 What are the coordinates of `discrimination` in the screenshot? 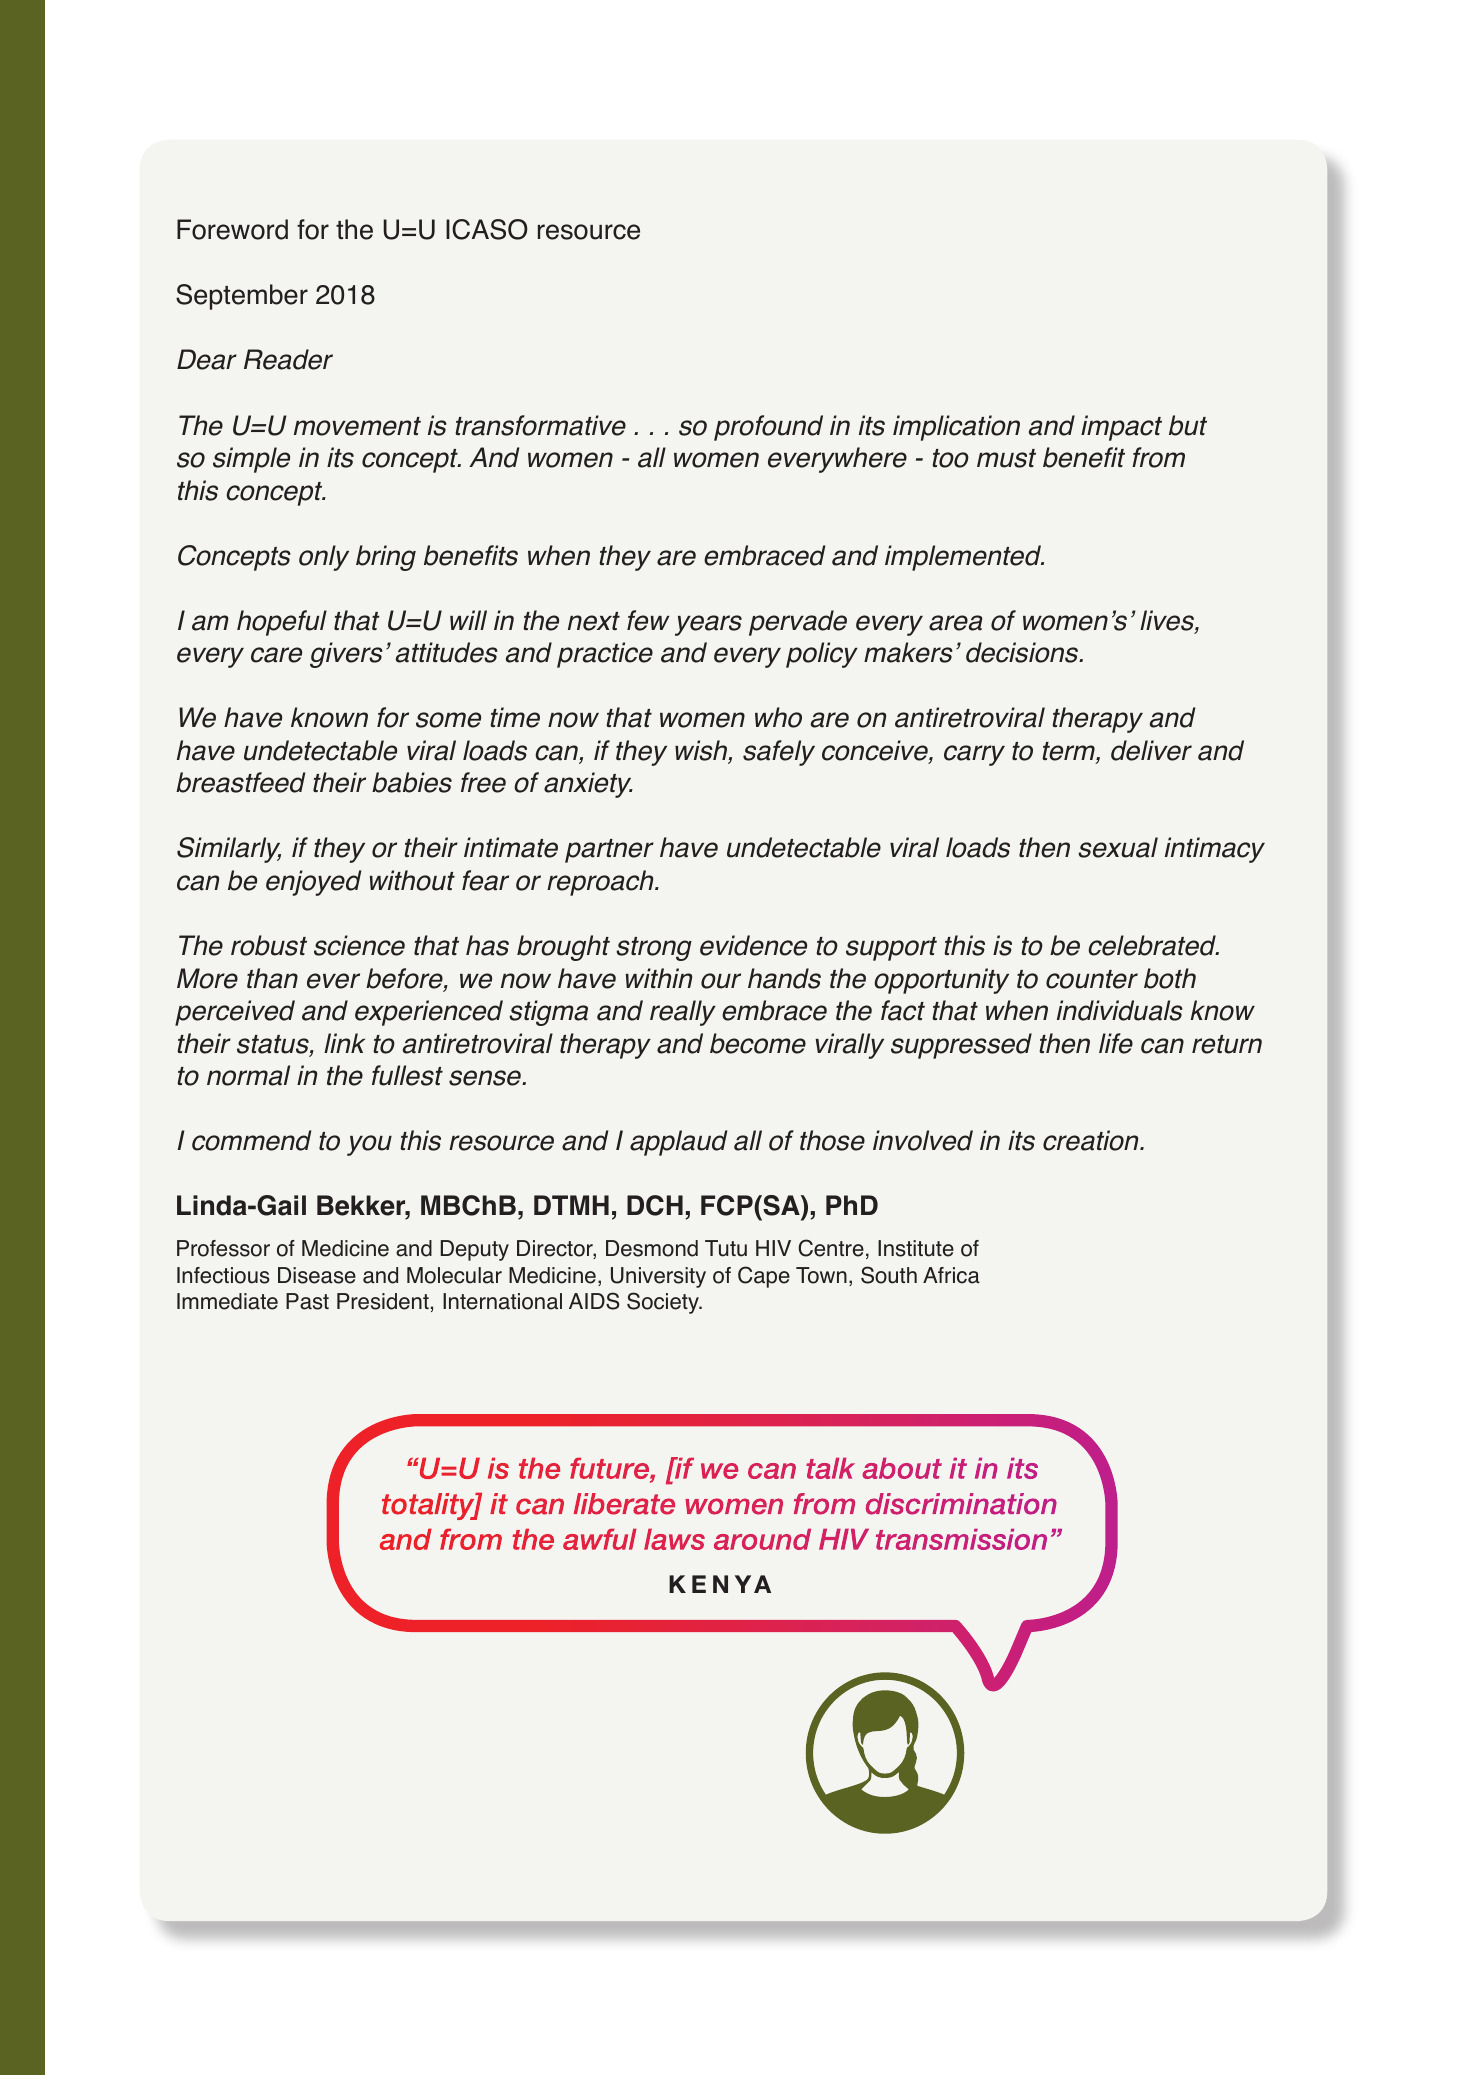 It's located at (961, 1504).
